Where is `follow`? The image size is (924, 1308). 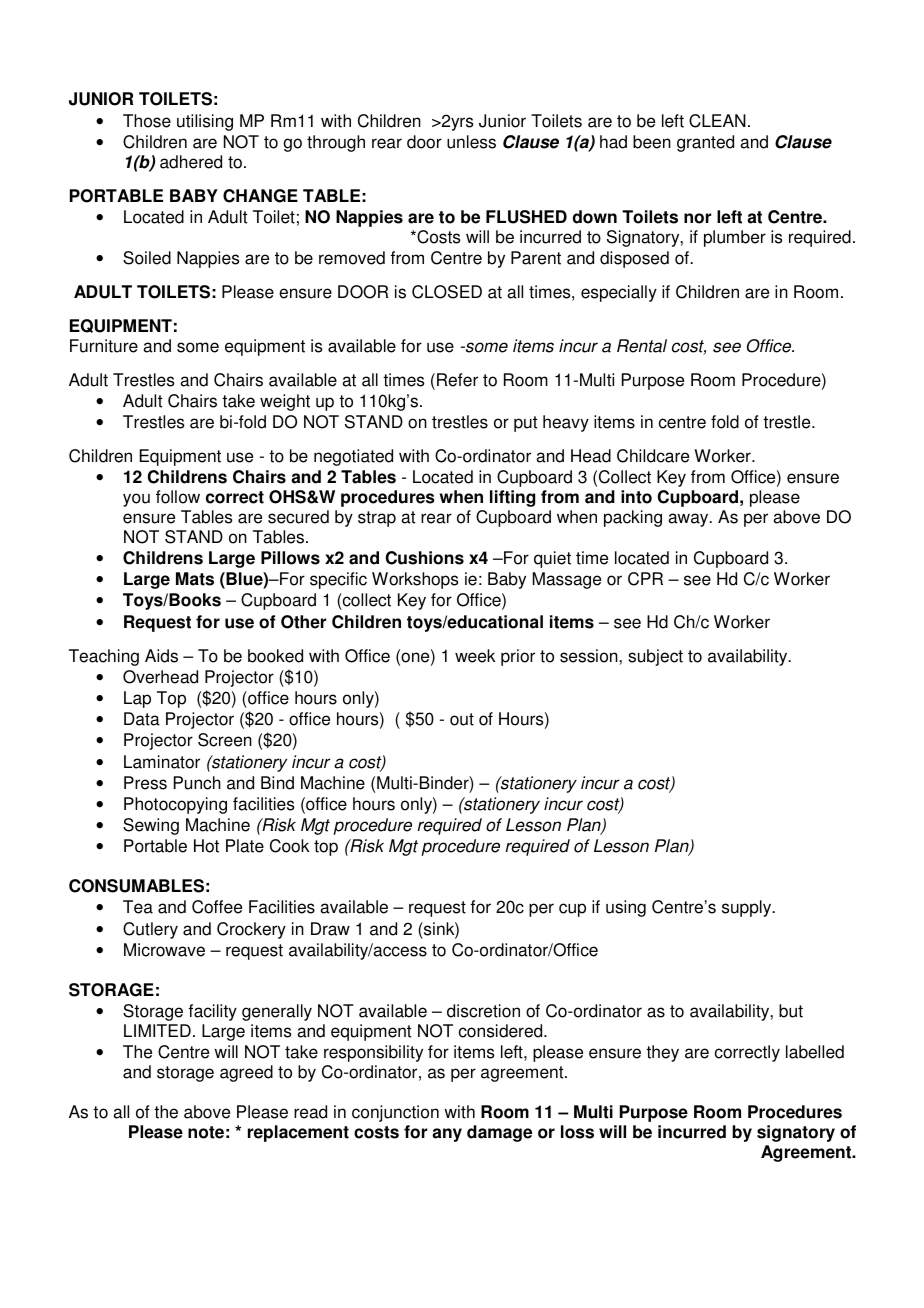
follow is located at coordinates (178, 497).
